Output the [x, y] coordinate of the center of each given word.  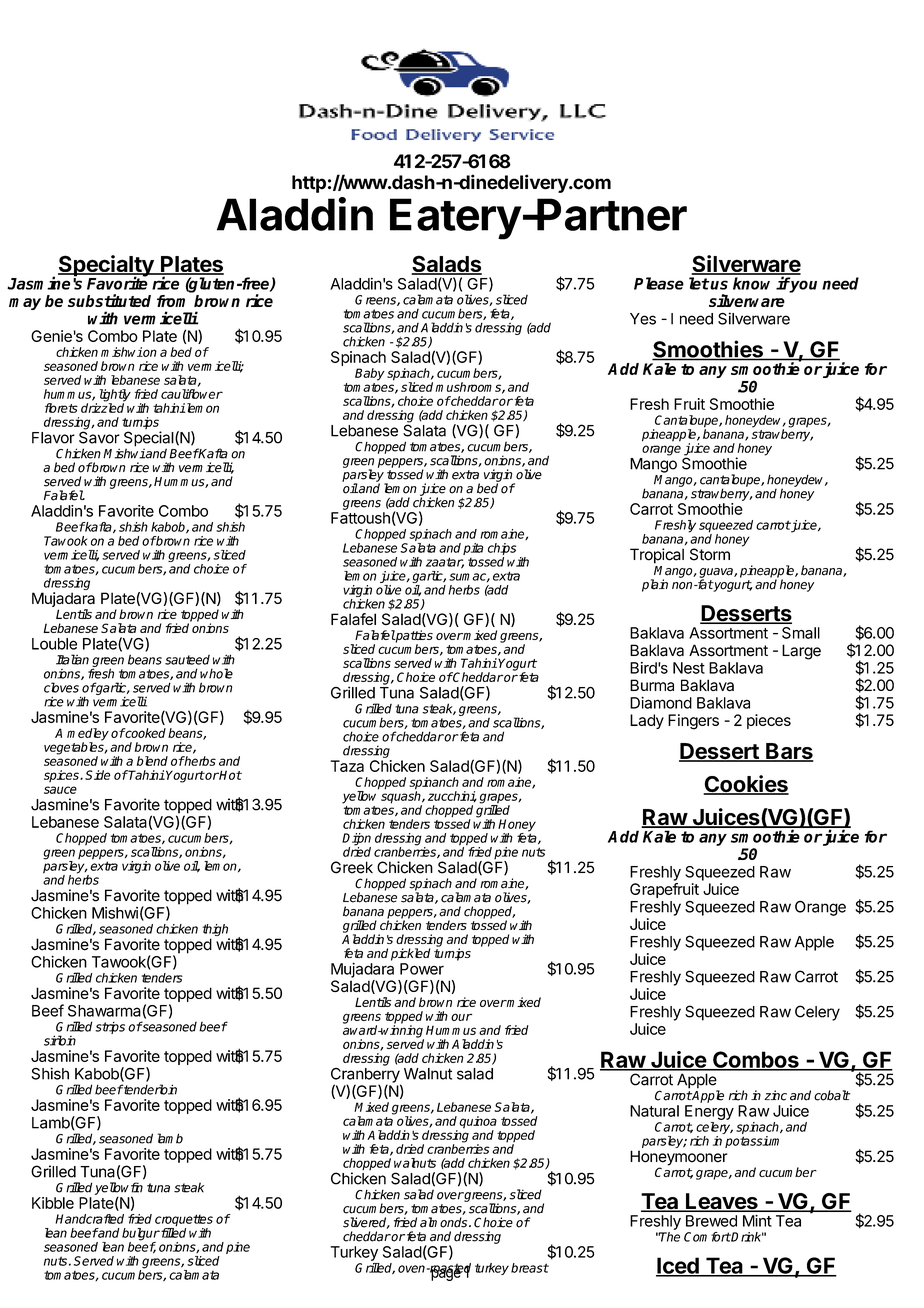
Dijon [356, 840]
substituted [109, 300]
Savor [99, 436]
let [699, 283]
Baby [370, 374]
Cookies [746, 785]
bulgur [141, 1235]
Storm [710, 554]
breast [530, 1268]
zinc [775, 1095]
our [461, 1017]
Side [97, 775]
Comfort [707, 1237]
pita [473, 549]
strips [110, 1028]
